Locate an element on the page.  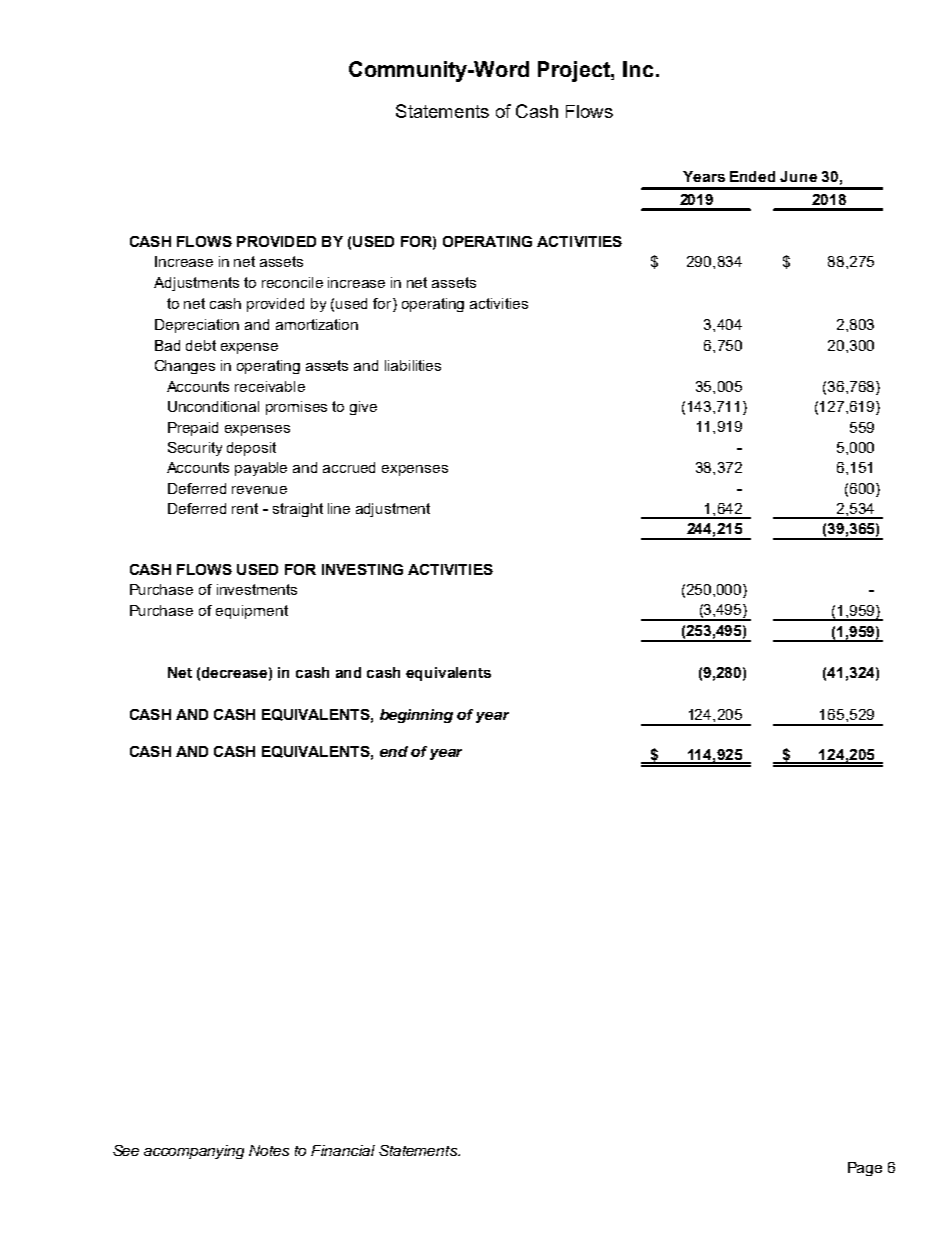
June is located at coordinates (798, 176).
